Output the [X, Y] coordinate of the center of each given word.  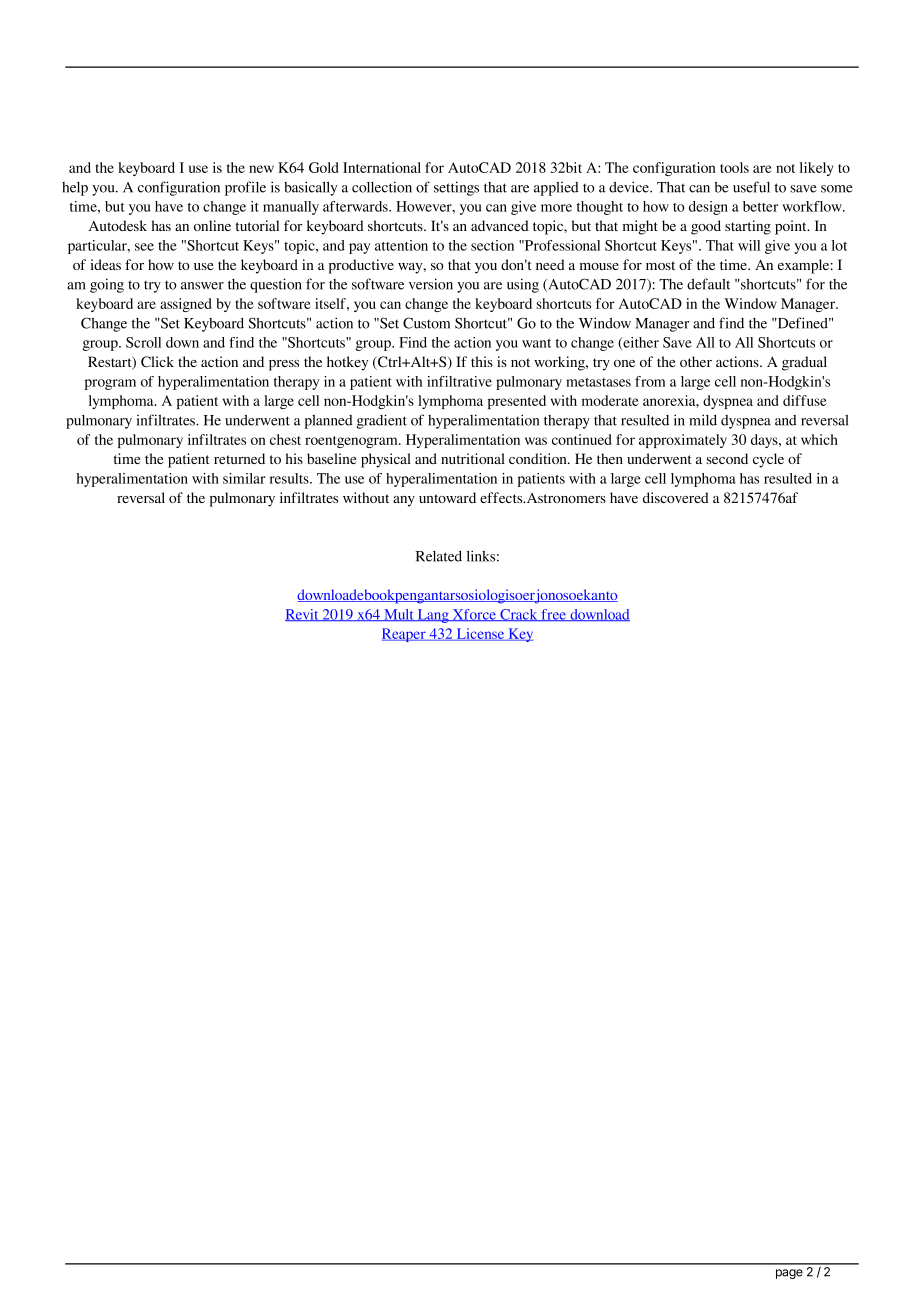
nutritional [473, 458]
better [760, 206]
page [789, 1274]
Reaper [405, 635]
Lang [433, 616]
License [480, 634]
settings [456, 188]
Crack [519, 615]
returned [239, 458]
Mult [399, 615]
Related [439, 556]
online [212, 225]
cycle [768, 460]
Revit [303, 615]
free [554, 615]
